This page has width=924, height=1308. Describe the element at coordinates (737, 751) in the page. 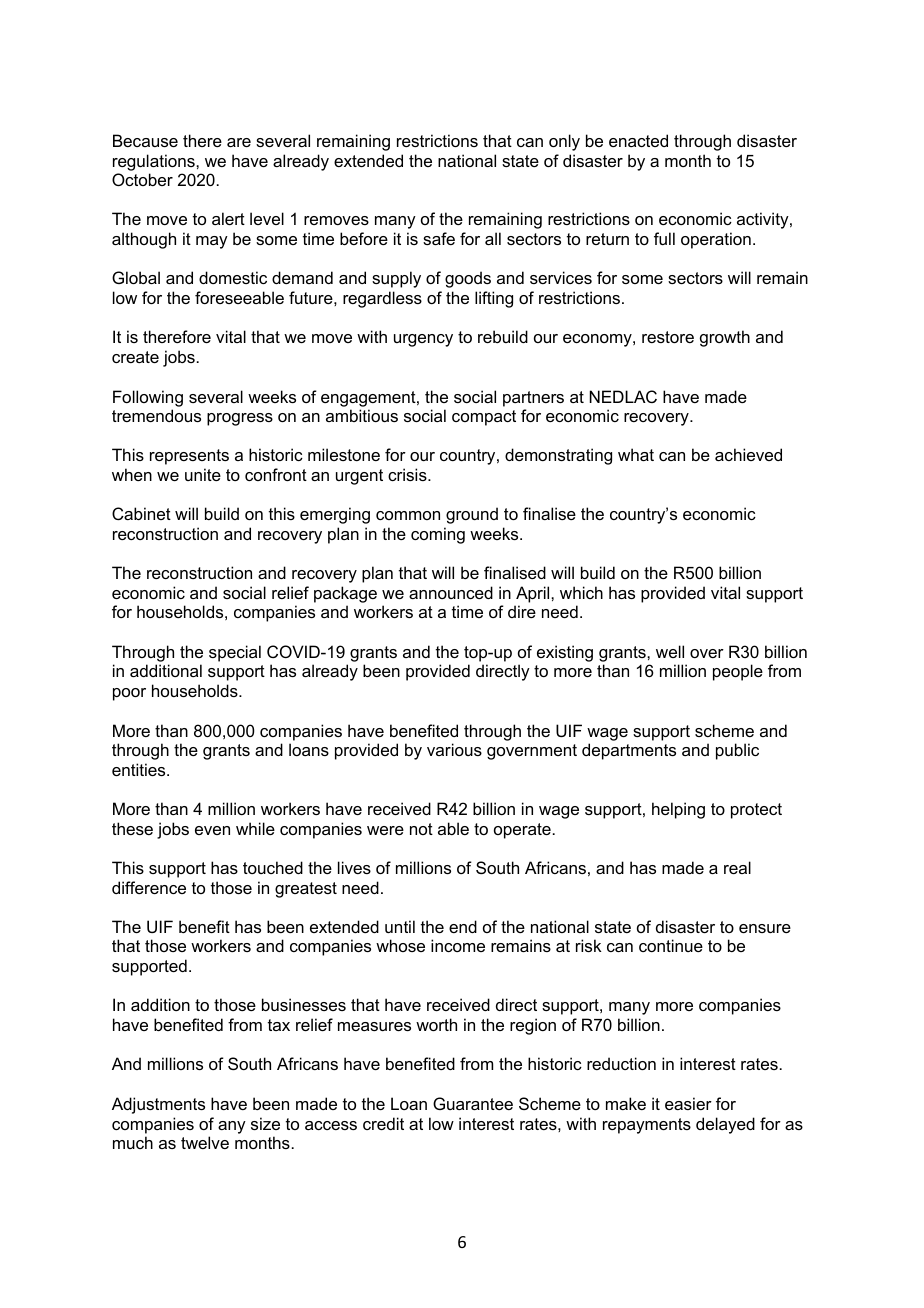

I see `public` at that location.
